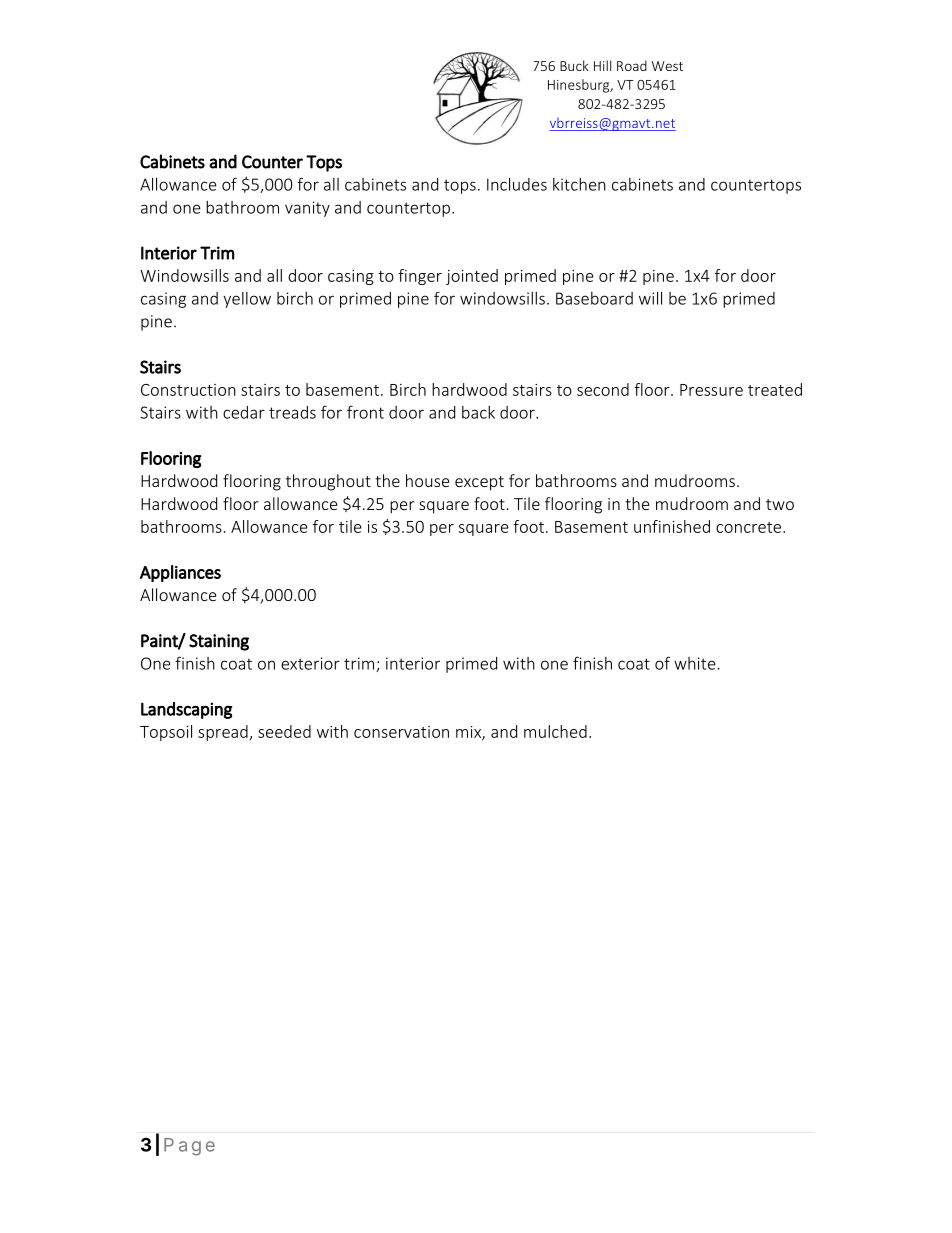 This page has width=952, height=1233. What do you see at coordinates (284, 731) in the page?
I see `seeded` at bounding box center [284, 731].
